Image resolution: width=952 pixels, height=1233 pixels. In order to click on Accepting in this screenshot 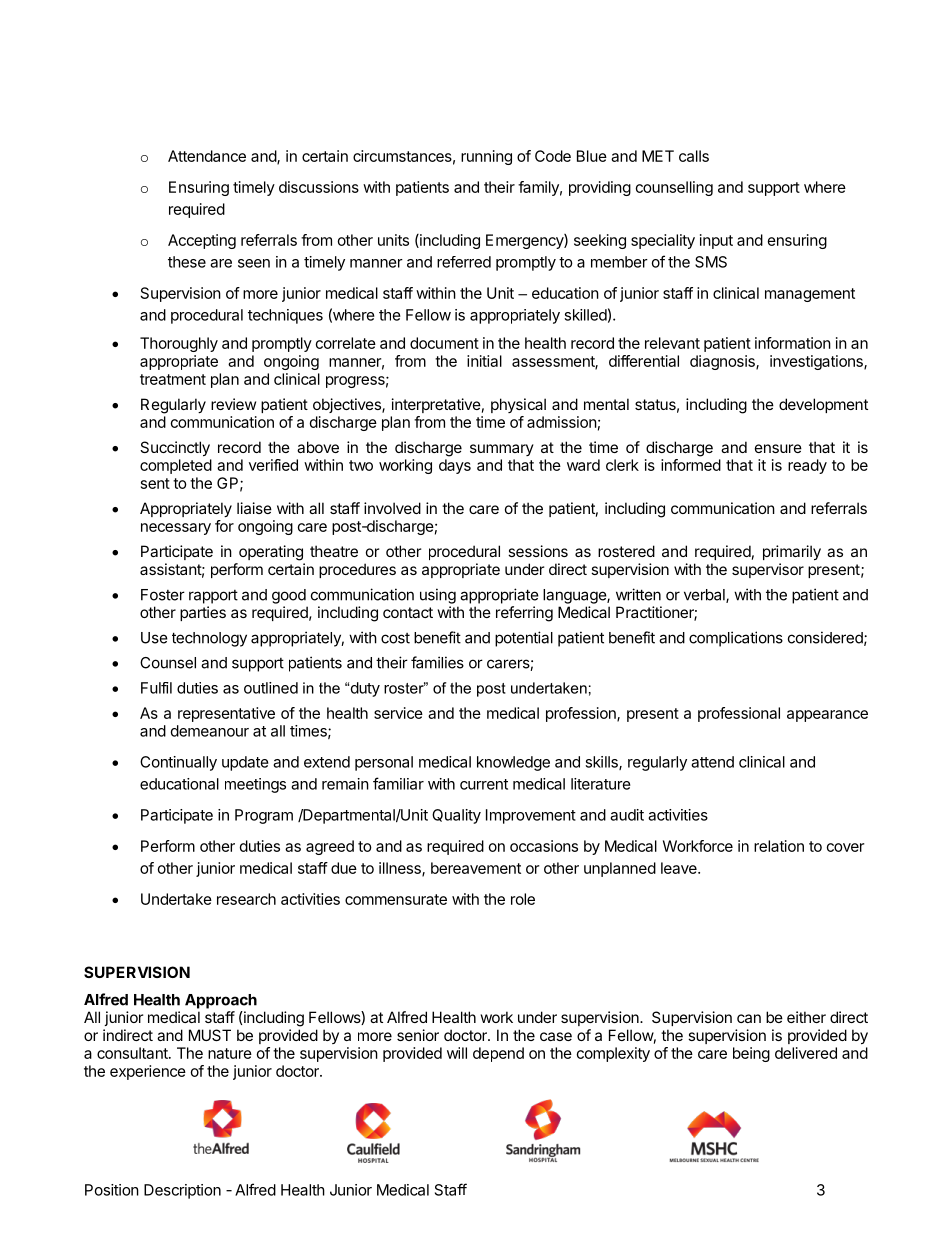, I will do `click(202, 241)`.
